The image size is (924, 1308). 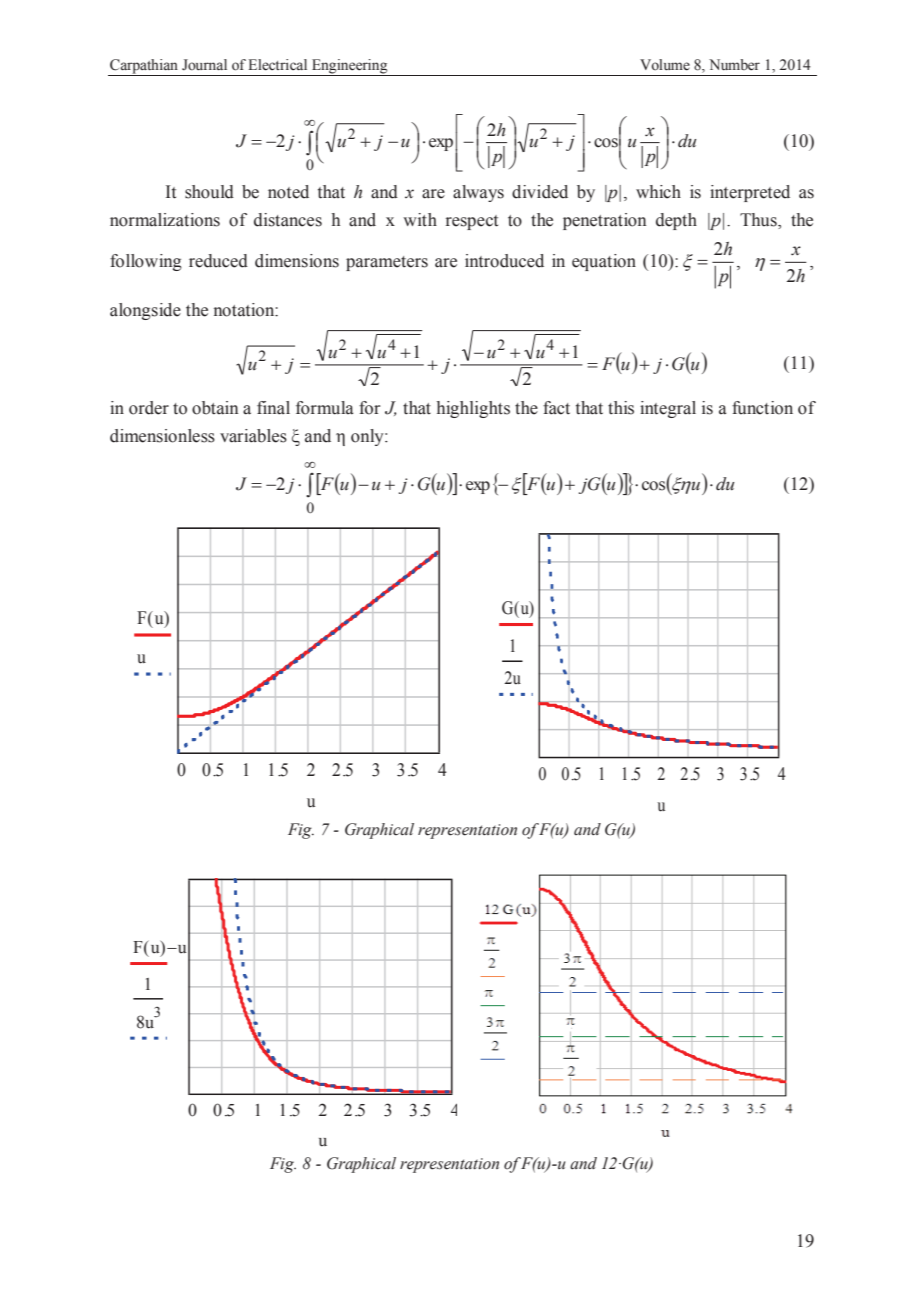 What do you see at coordinates (387, 263) in the screenshot?
I see `parameters` at bounding box center [387, 263].
